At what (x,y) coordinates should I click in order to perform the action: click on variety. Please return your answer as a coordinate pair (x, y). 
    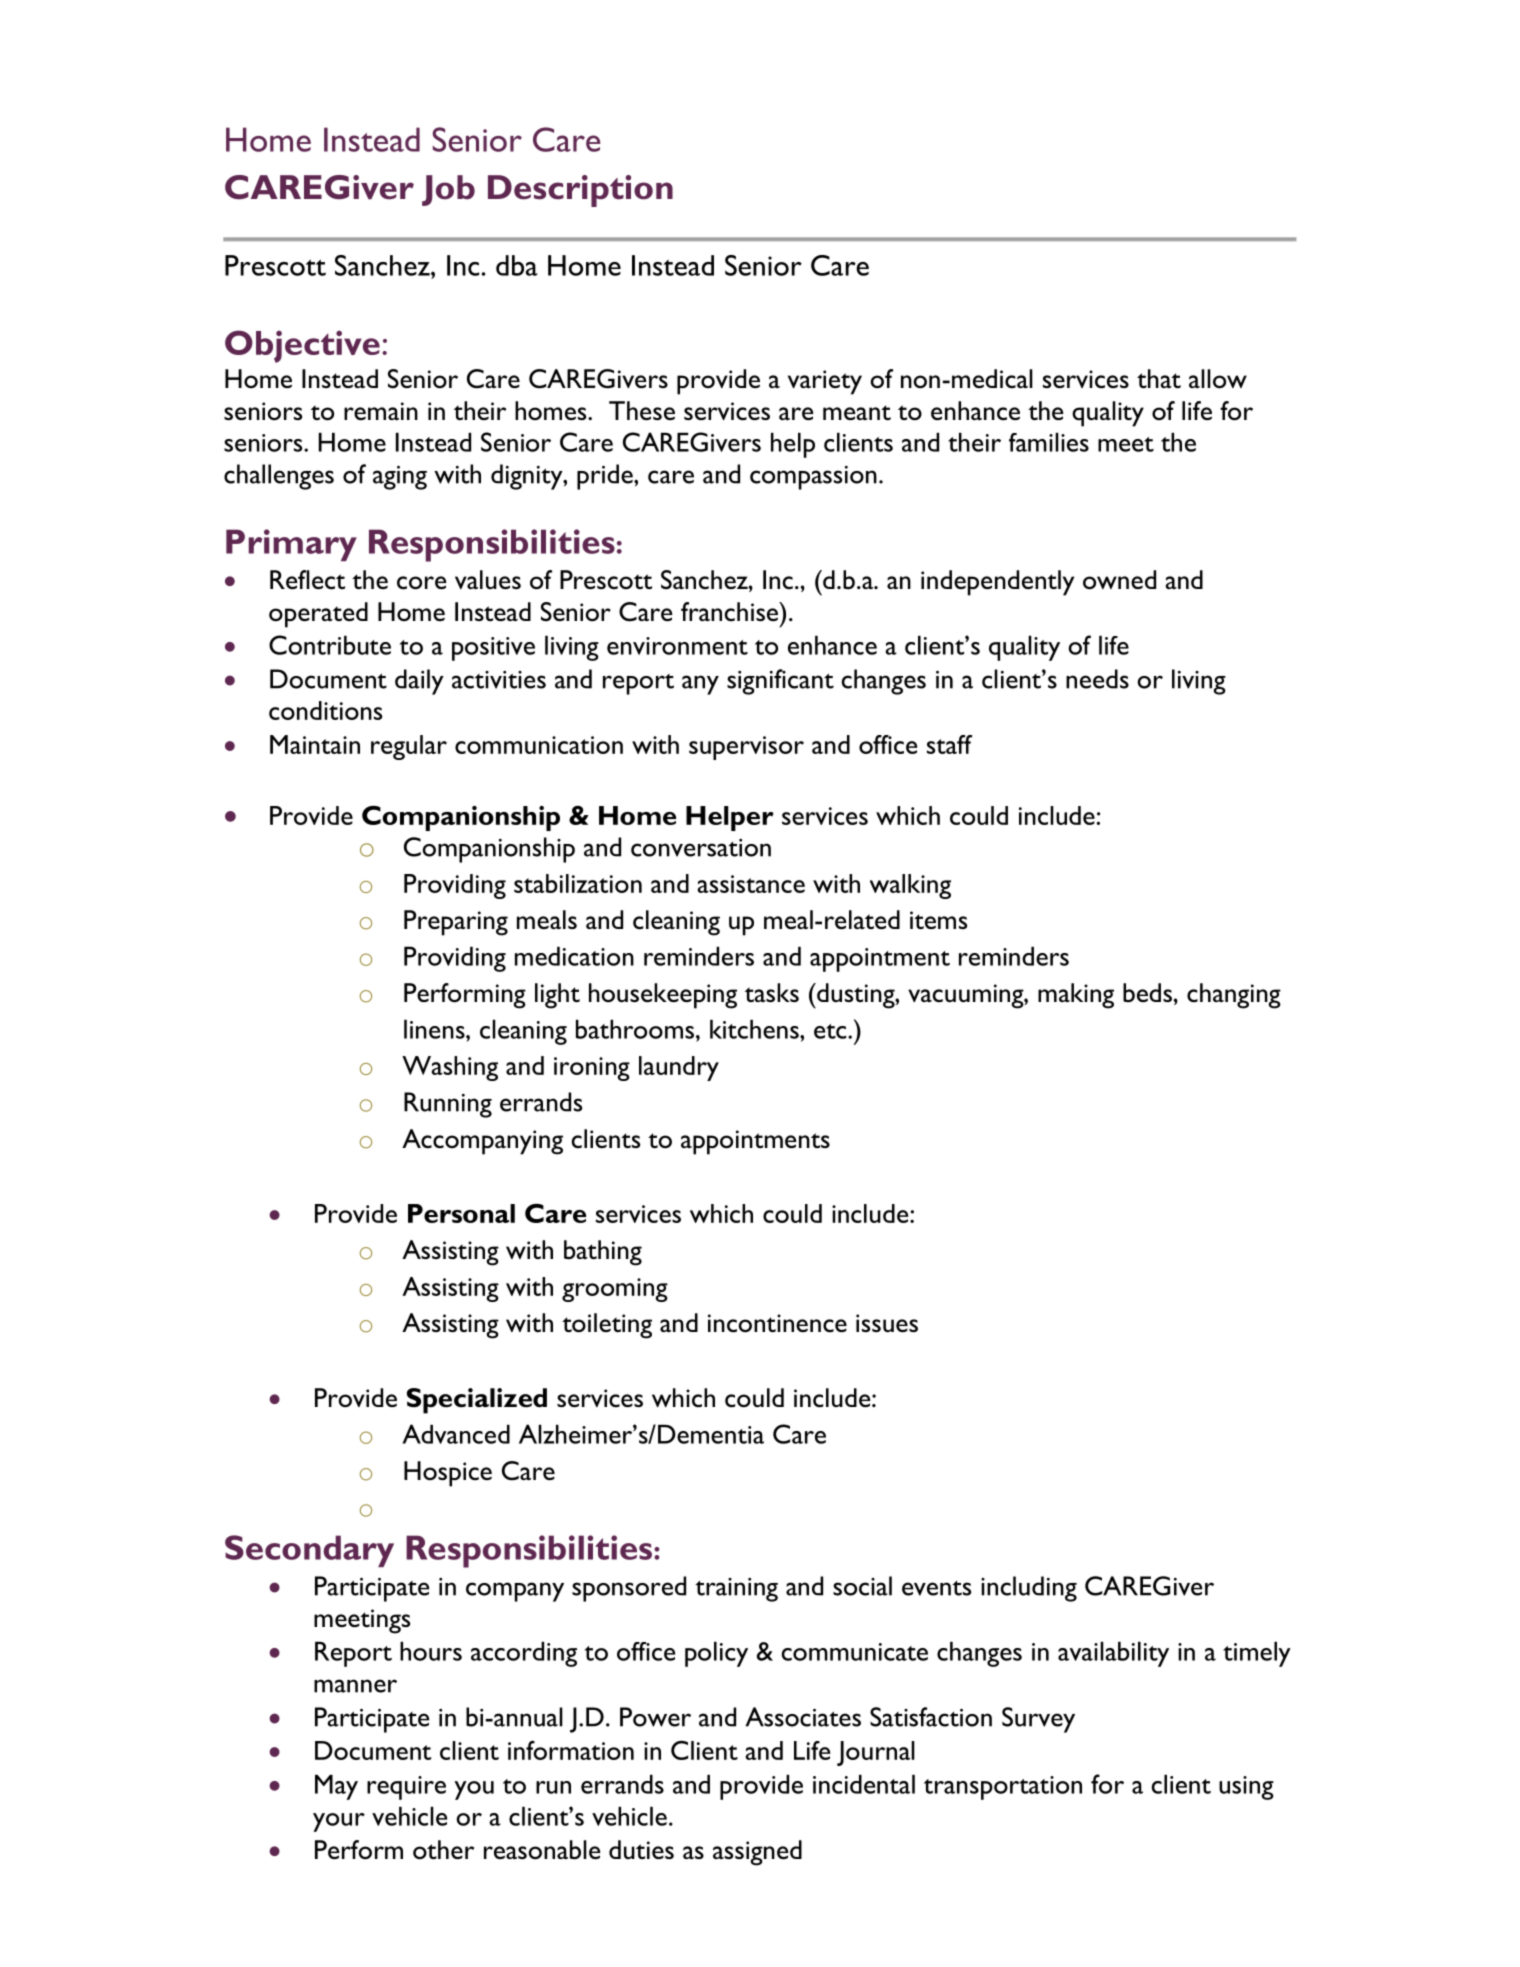
    Looking at the image, I should click on (825, 382).
